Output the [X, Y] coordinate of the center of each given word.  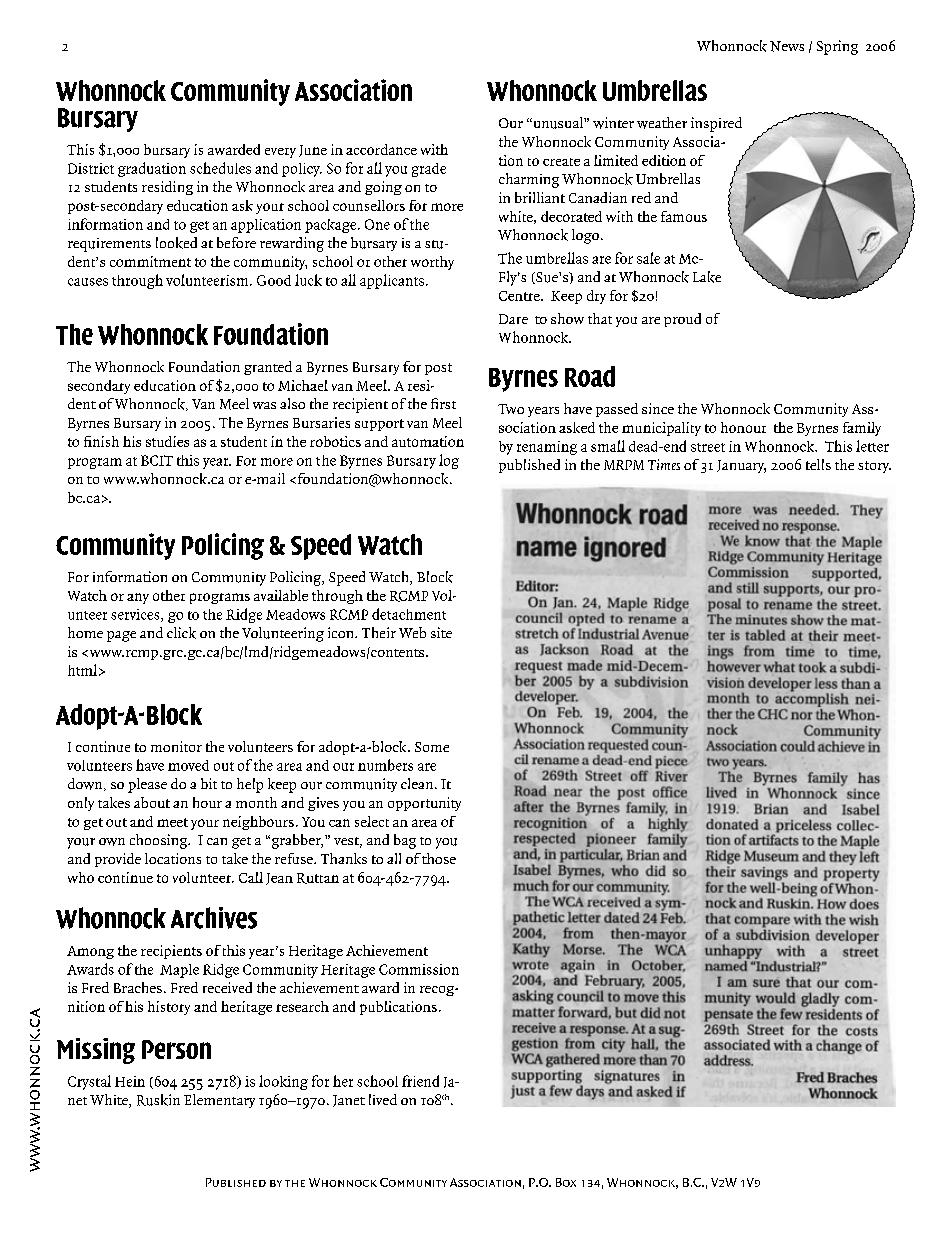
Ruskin [158, 1100]
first [443, 403]
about [152, 802]
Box [566, 1182]
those [439, 858]
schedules [220, 168]
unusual [558, 123]
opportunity [424, 804]
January [741, 466]
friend [420, 1081]
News [787, 46]
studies [167, 441]
